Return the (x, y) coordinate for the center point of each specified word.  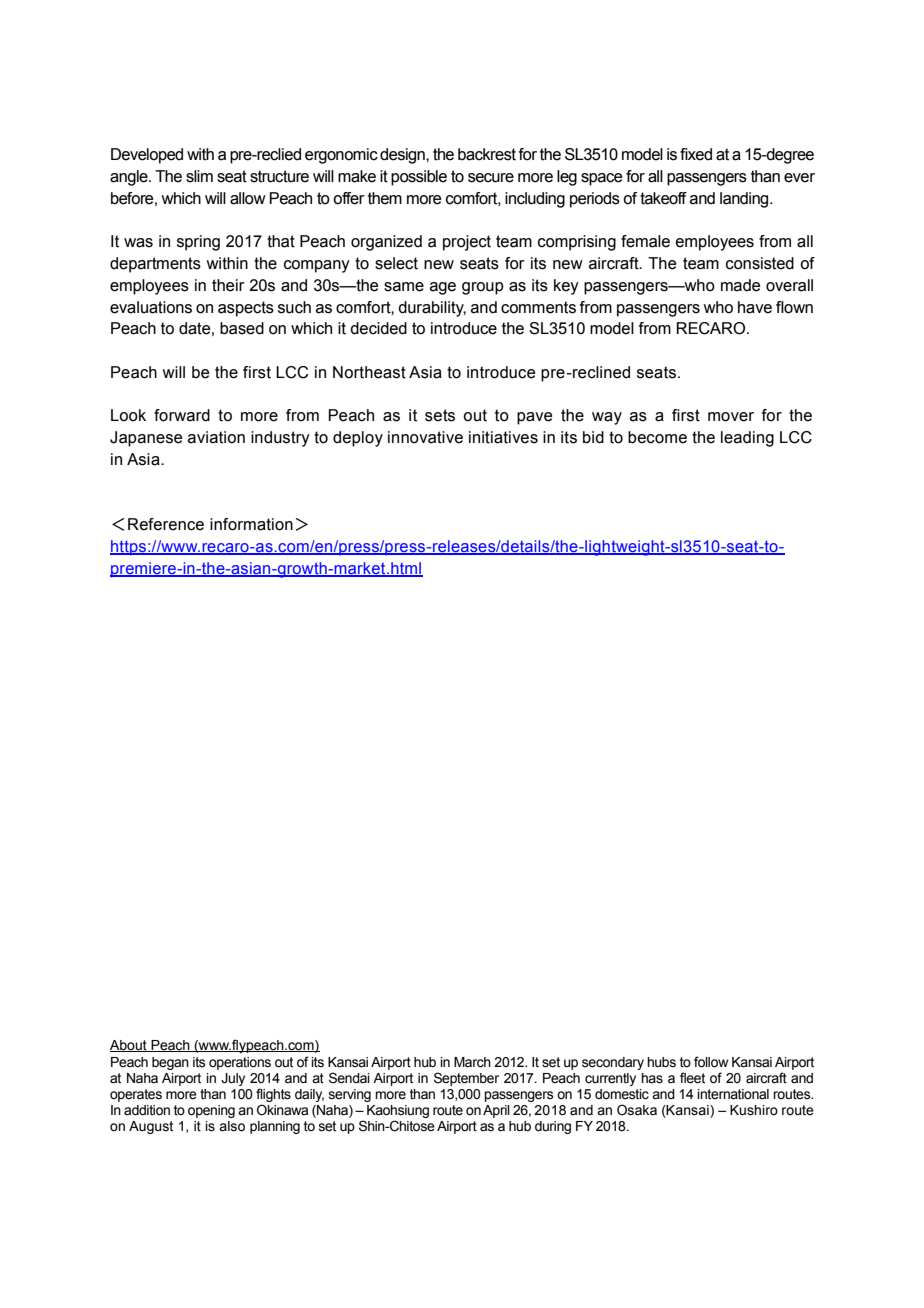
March (472, 1062)
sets (440, 415)
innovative (425, 437)
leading (747, 439)
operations (240, 1063)
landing (745, 200)
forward (182, 415)
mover (731, 417)
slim (199, 176)
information (251, 524)
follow (711, 1062)
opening (211, 1111)
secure (491, 178)
